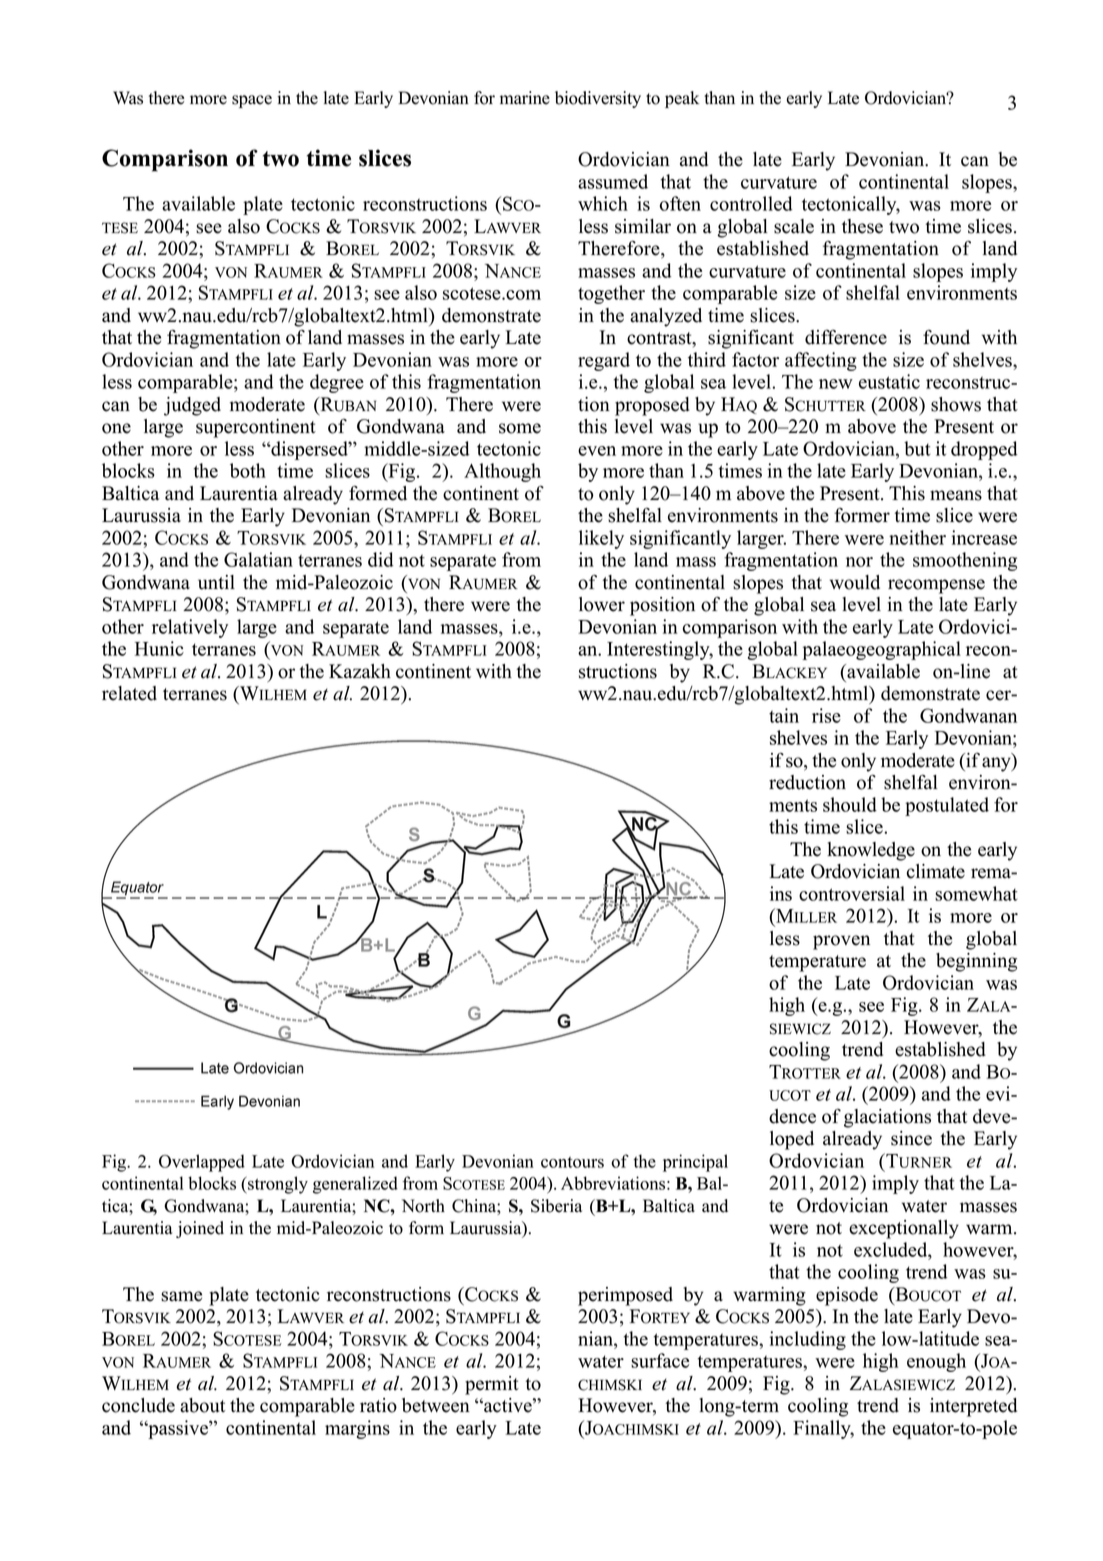  Describe the element at coordinates (202, 1405) in the screenshot. I see `about` at that location.
